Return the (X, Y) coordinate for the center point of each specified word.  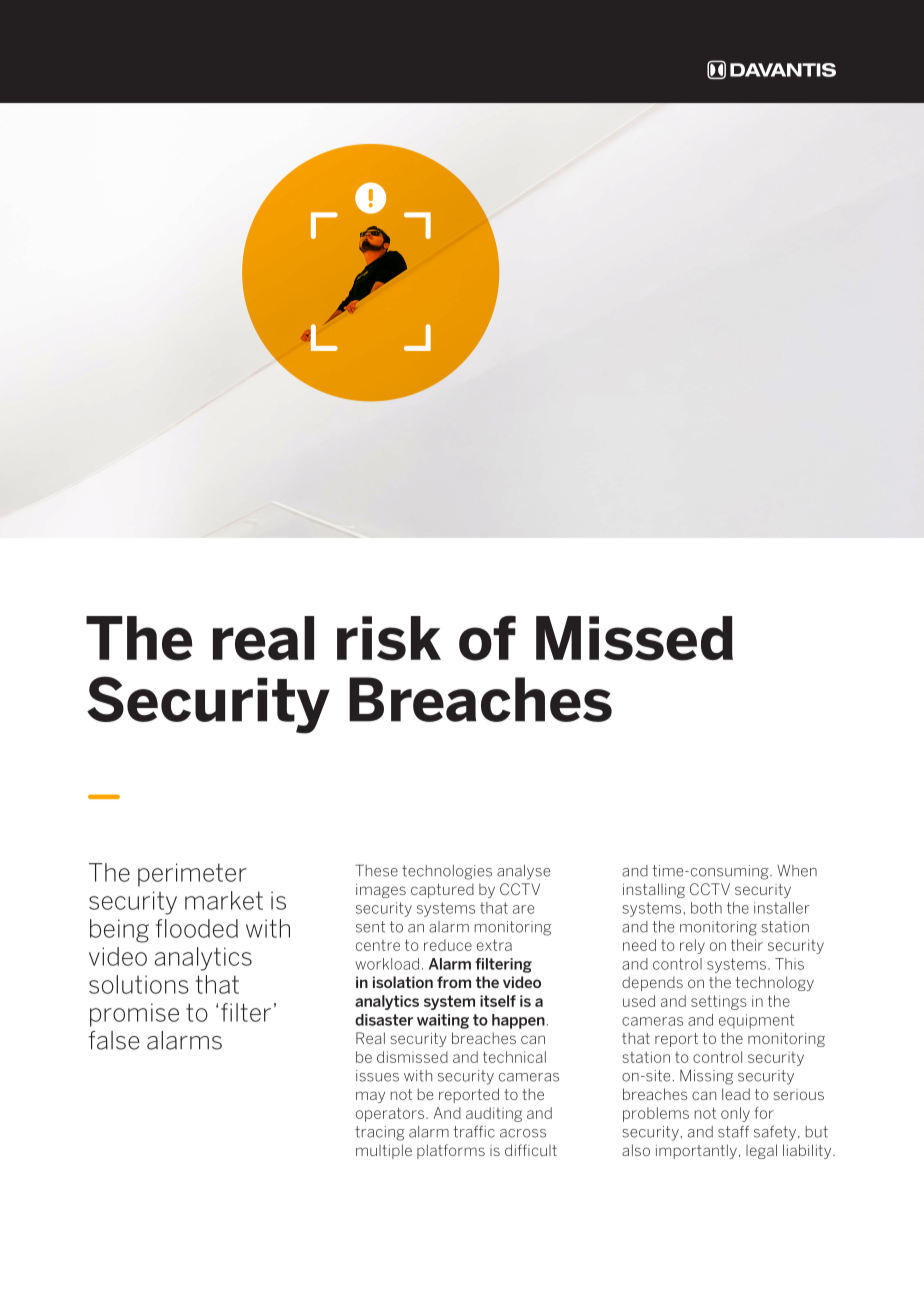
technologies (447, 872)
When (797, 871)
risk (389, 638)
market (224, 900)
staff (733, 1131)
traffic (474, 1131)
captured (442, 890)
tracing (380, 1133)
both (706, 908)
